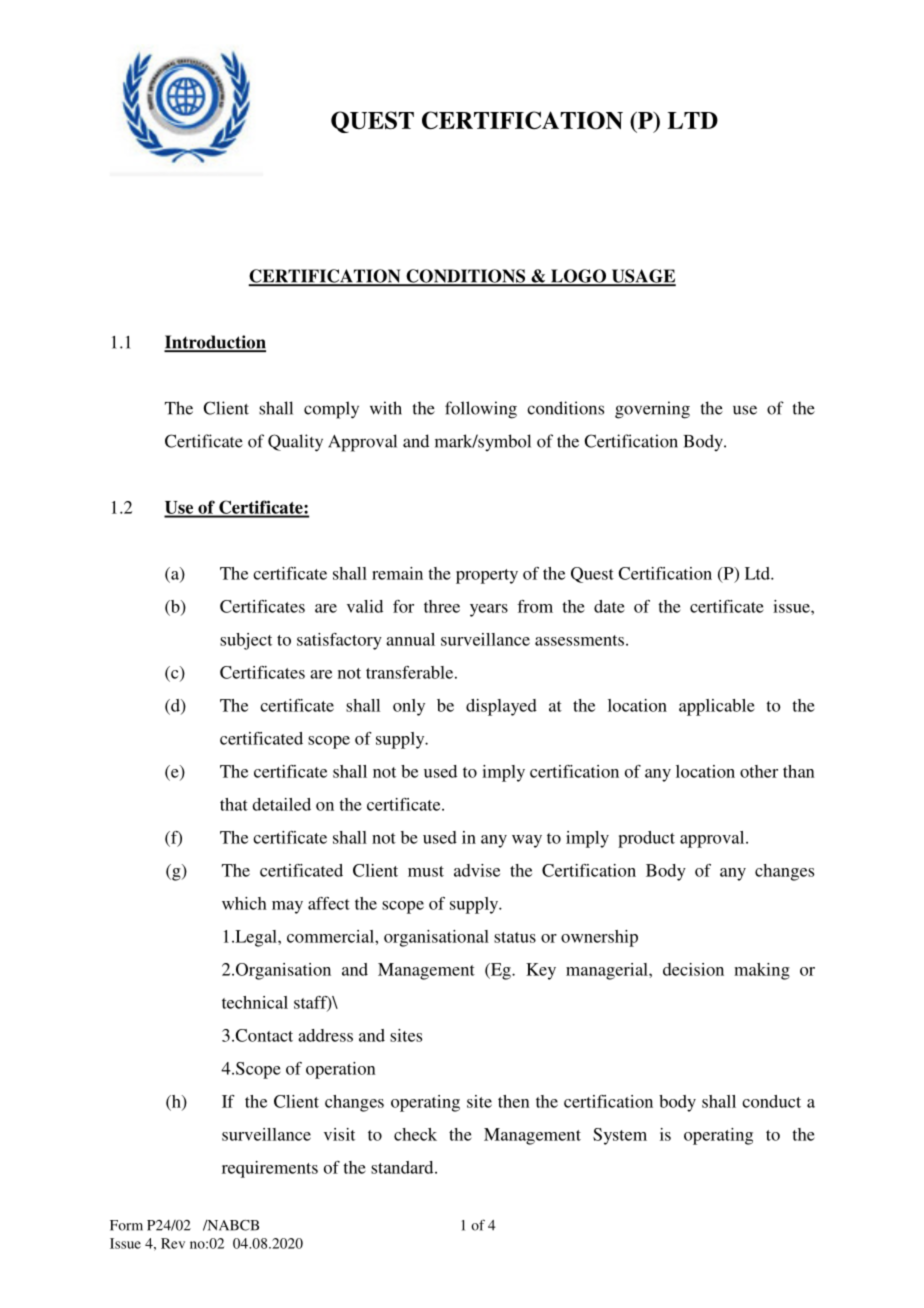 The width and height of the screenshot is (924, 1308). What do you see at coordinates (579, 277) in the screenshot?
I see `LOGO` at bounding box center [579, 277].
